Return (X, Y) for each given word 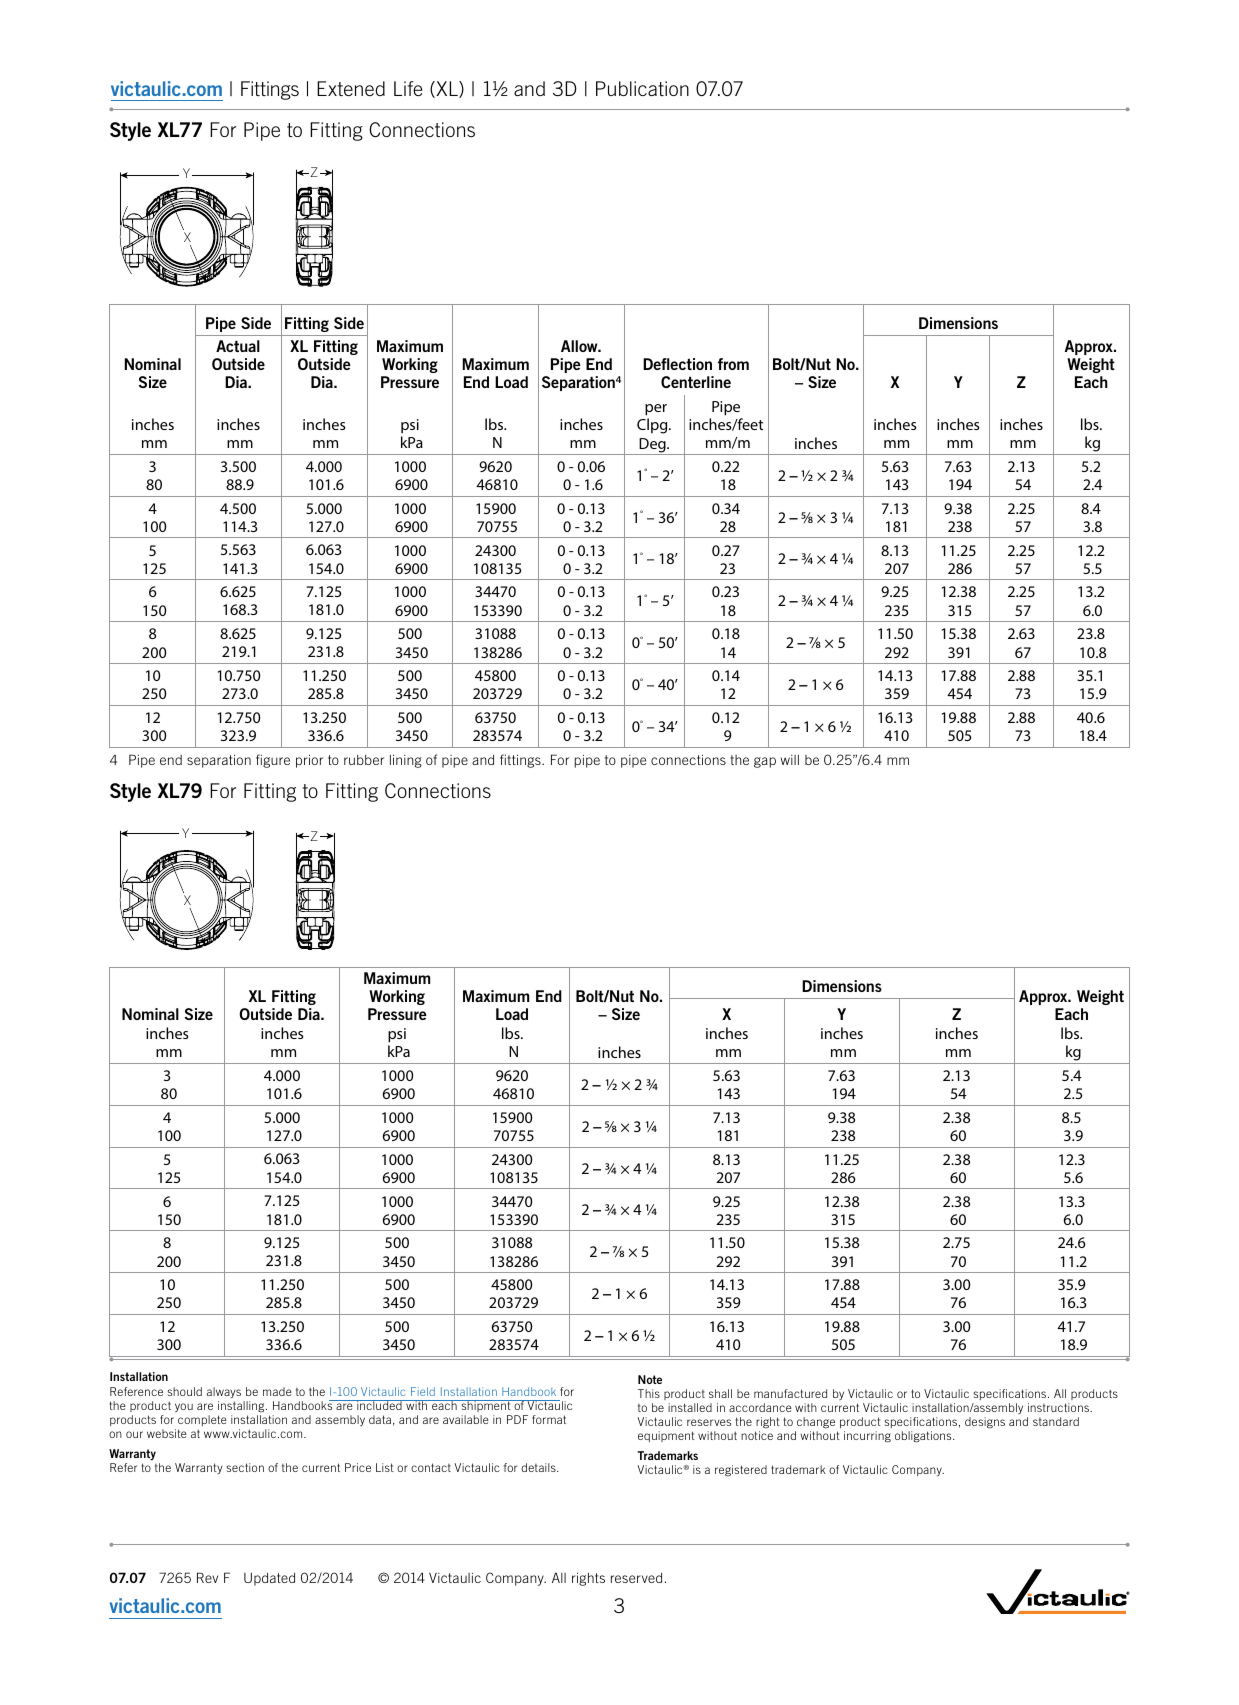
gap (765, 762)
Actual (238, 346)
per (656, 410)
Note (650, 1379)
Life (408, 88)
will (790, 760)
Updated (269, 1579)
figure (273, 761)
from (733, 364)
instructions (1059, 1407)
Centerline (696, 382)
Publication (642, 88)
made (277, 1391)
